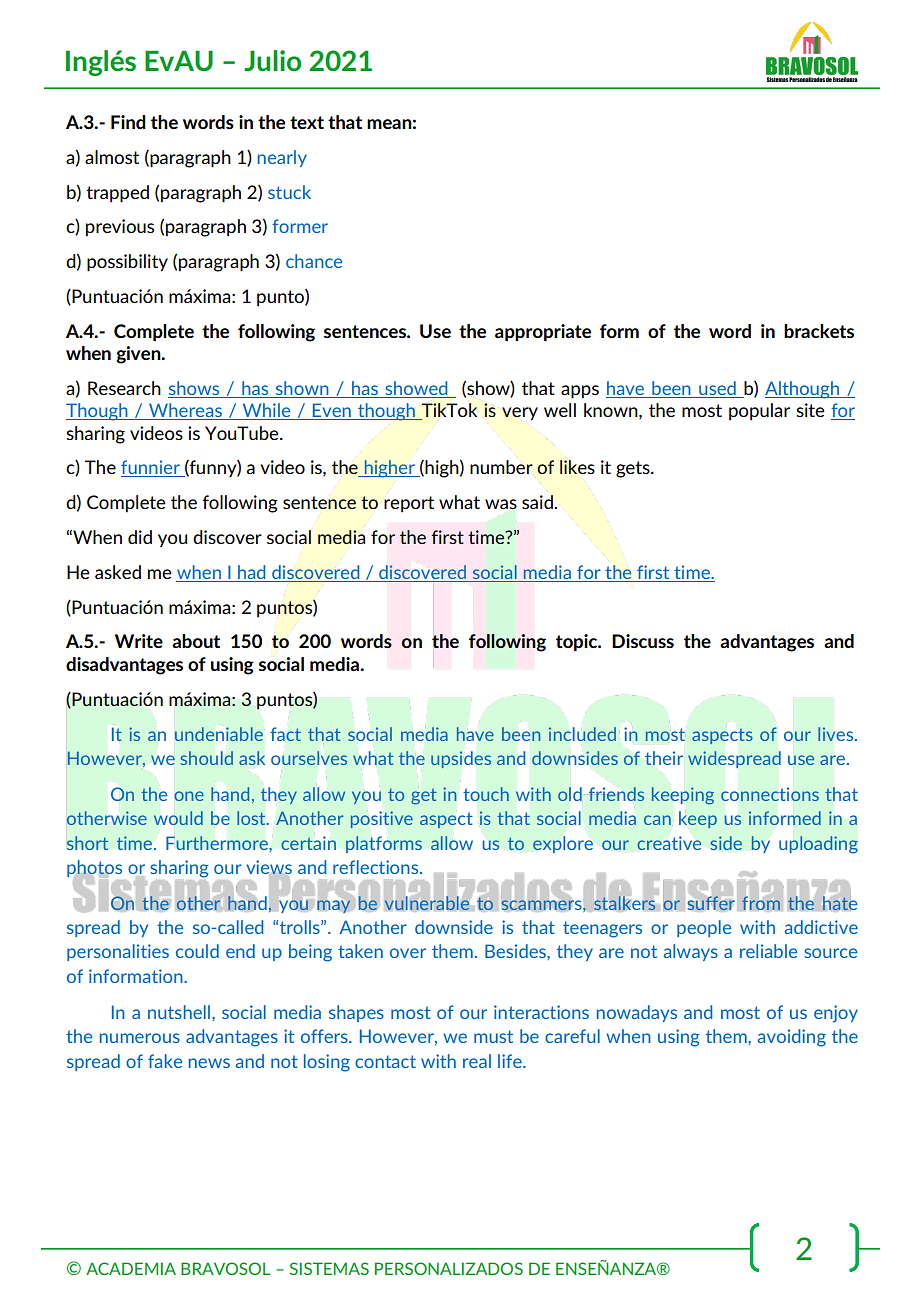  Describe the element at coordinates (131, 1268) in the page. I see `ACADEMIA` at that location.
